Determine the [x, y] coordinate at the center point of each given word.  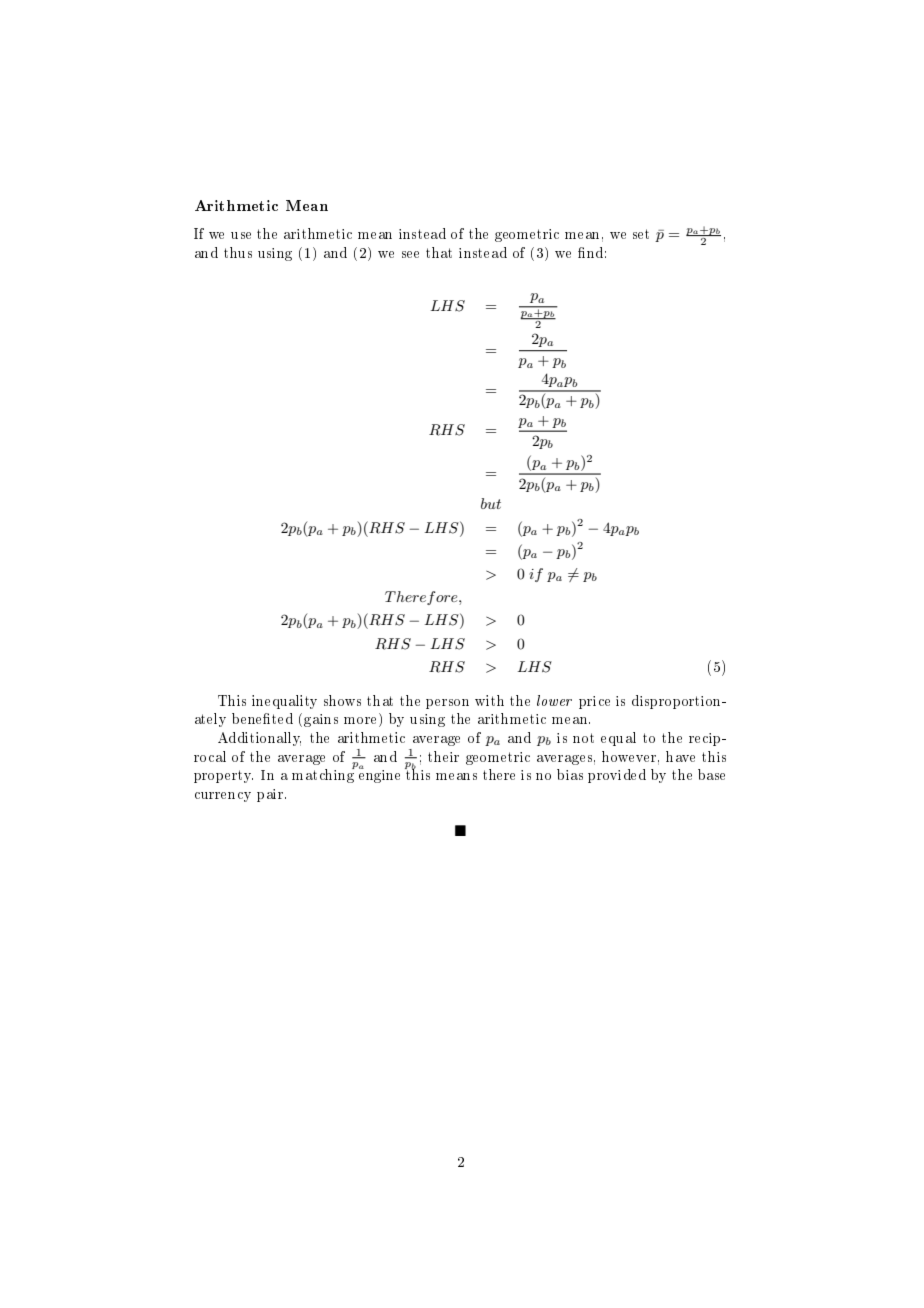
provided [617, 776]
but [491, 503]
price [594, 702]
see [410, 254]
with [489, 700]
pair [271, 795]
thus [238, 252]
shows [342, 700]
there [499, 774]
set [641, 234]
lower [554, 700]
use [241, 235]
